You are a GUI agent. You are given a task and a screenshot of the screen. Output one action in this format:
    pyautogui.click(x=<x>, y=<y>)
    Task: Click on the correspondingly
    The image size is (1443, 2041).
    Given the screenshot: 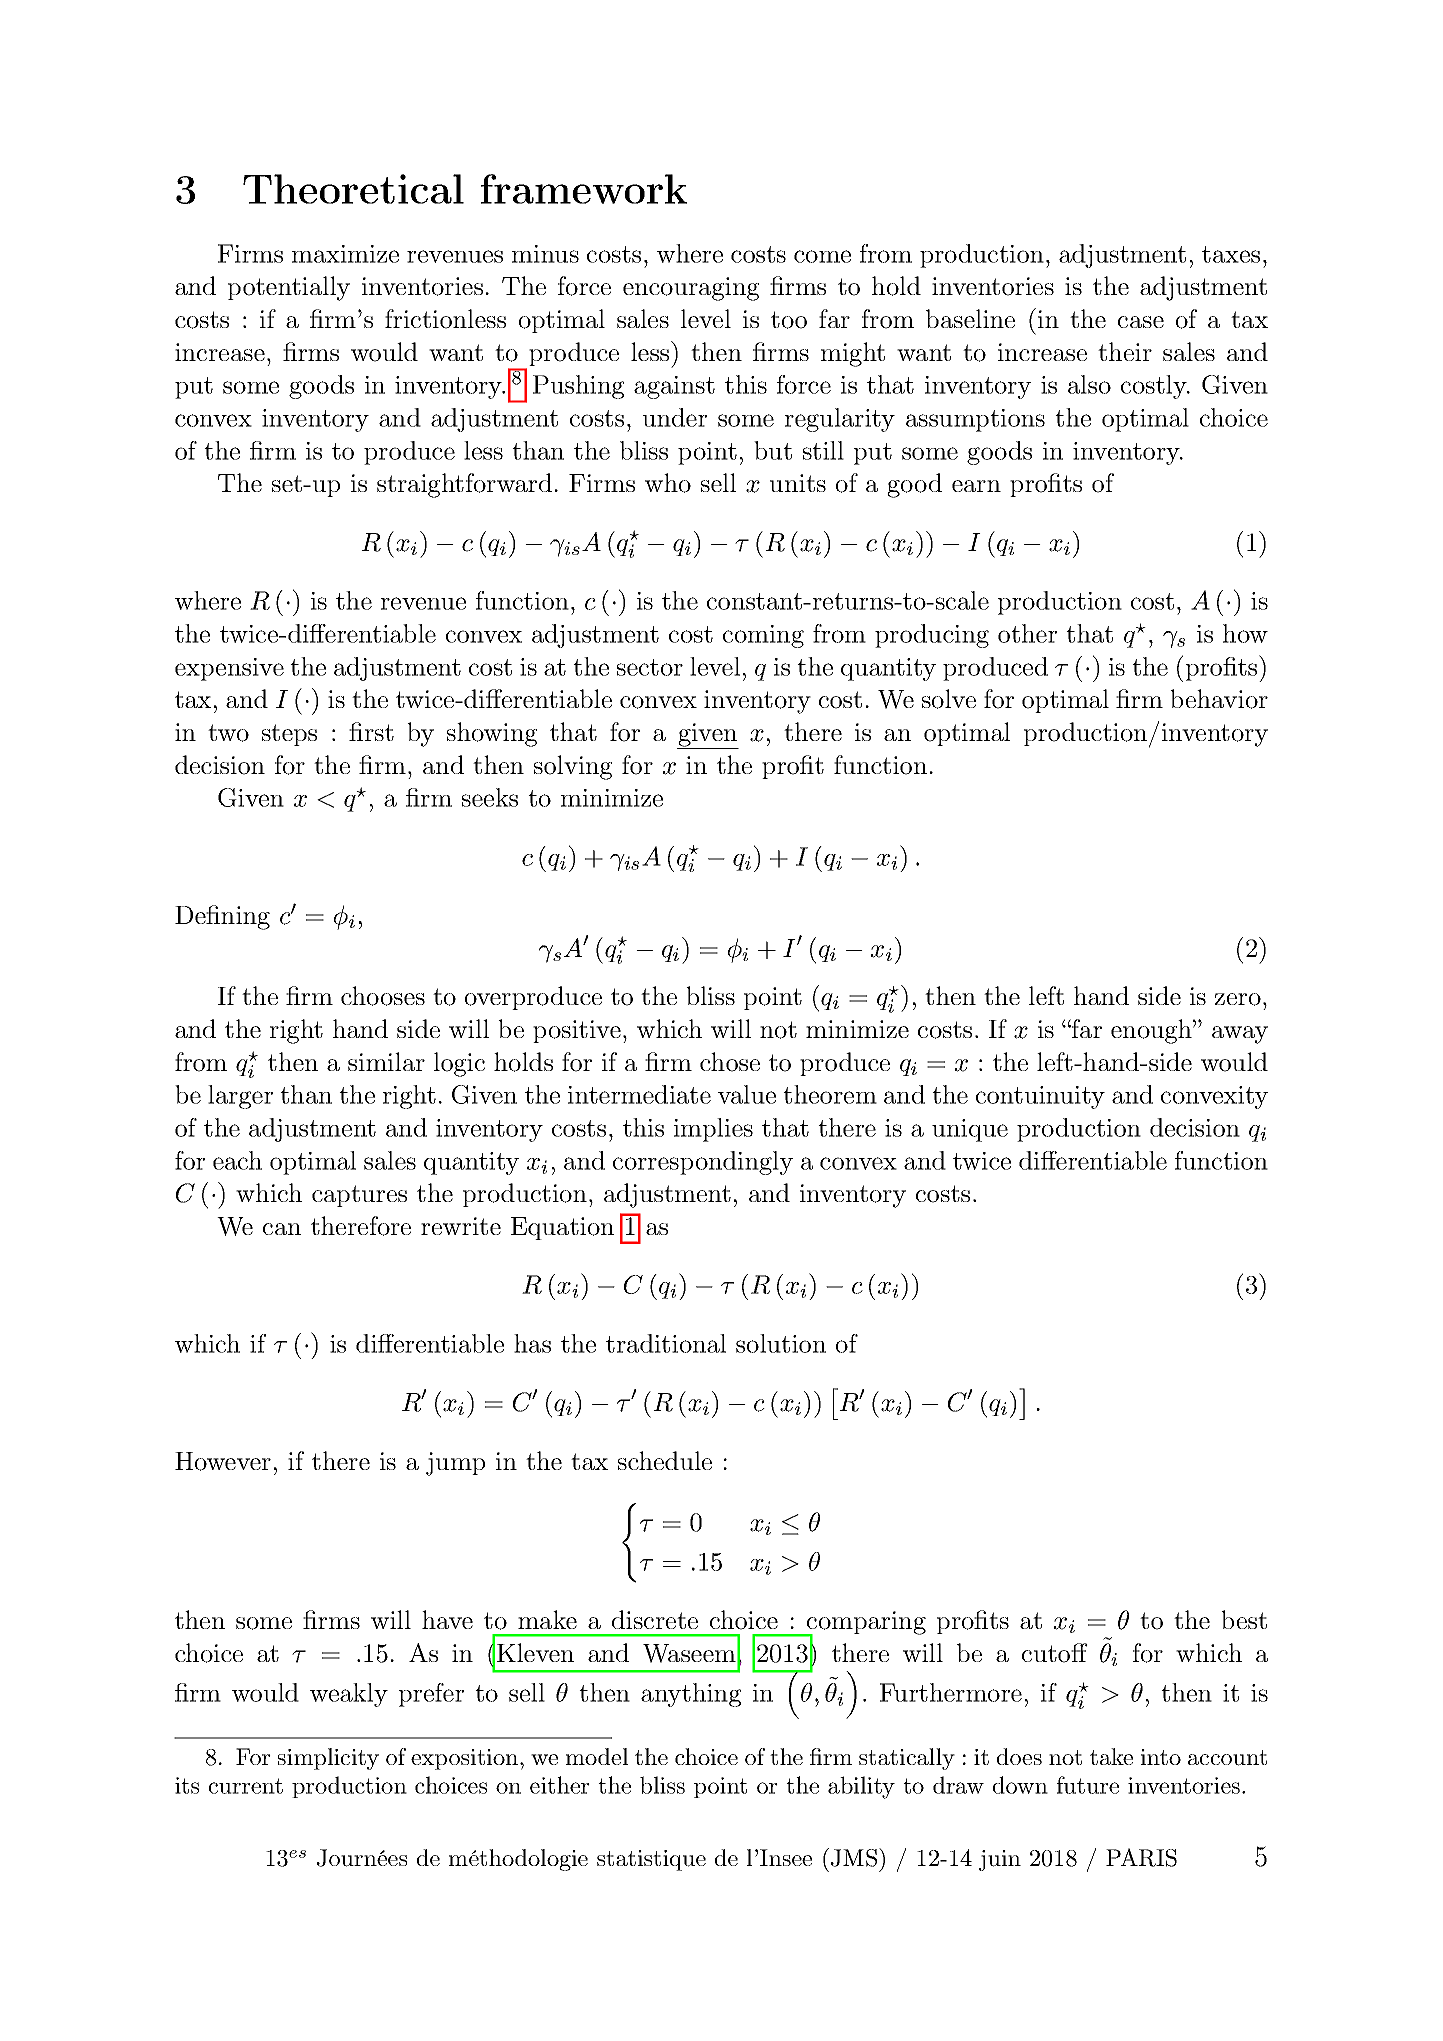 What is the action you would take?
    pyautogui.click(x=703, y=1163)
